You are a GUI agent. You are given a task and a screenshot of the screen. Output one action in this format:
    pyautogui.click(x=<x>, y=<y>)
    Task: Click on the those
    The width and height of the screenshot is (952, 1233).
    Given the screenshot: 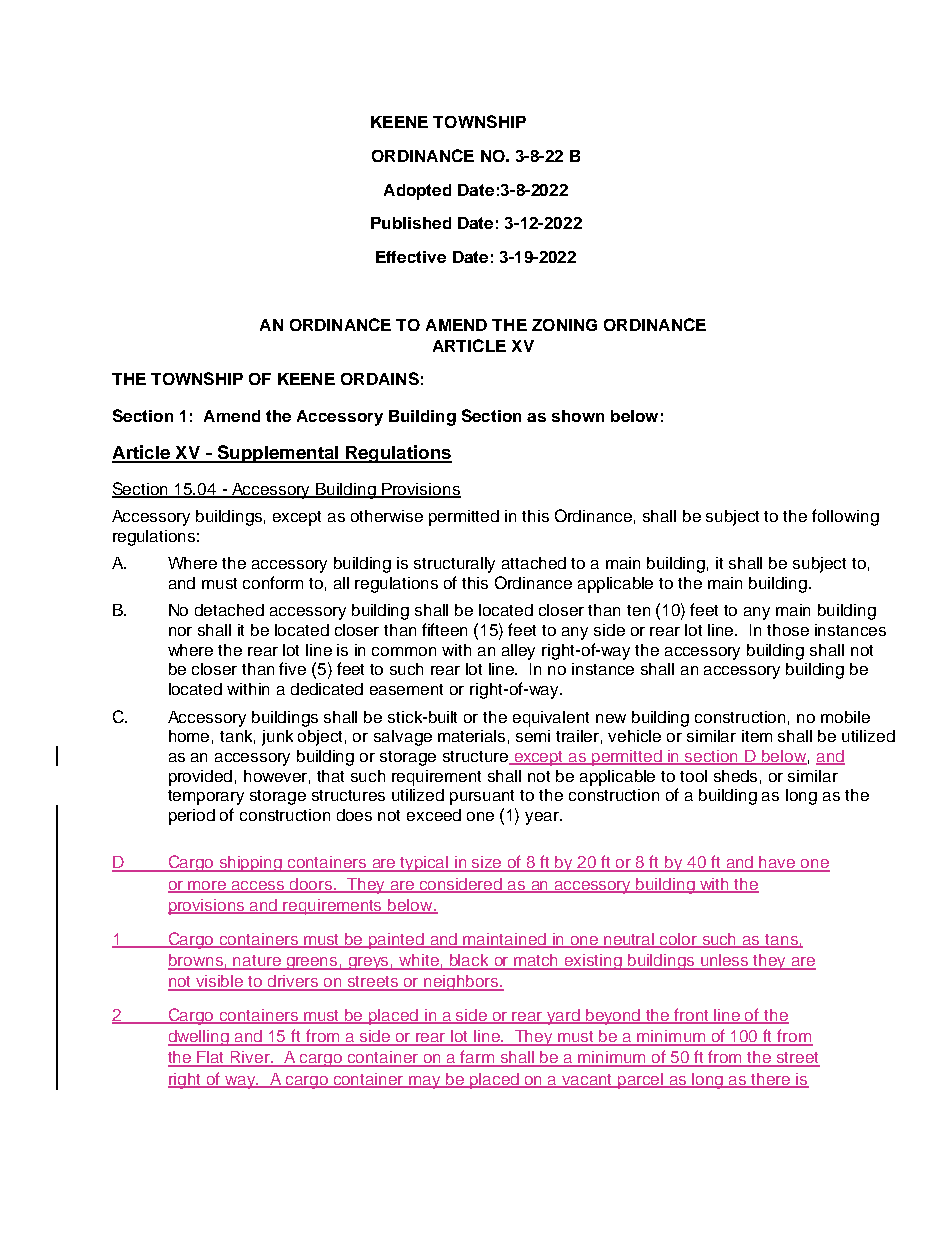 What is the action you would take?
    pyautogui.click(x=788, y=630)
